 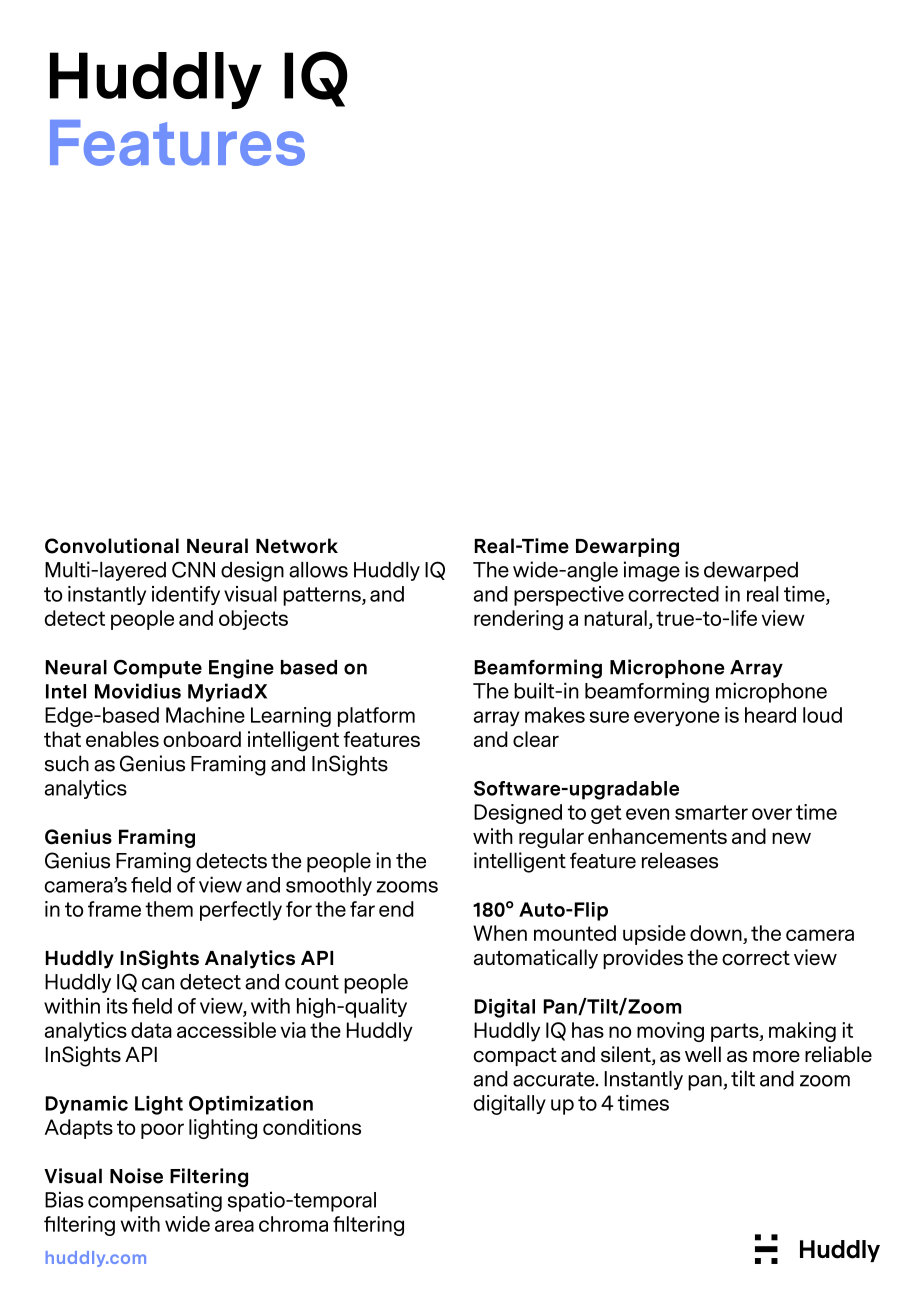 What do you see at coordinates (318, 570) in the screenshot?
I see `allows` at bounding box center [318, 570].
